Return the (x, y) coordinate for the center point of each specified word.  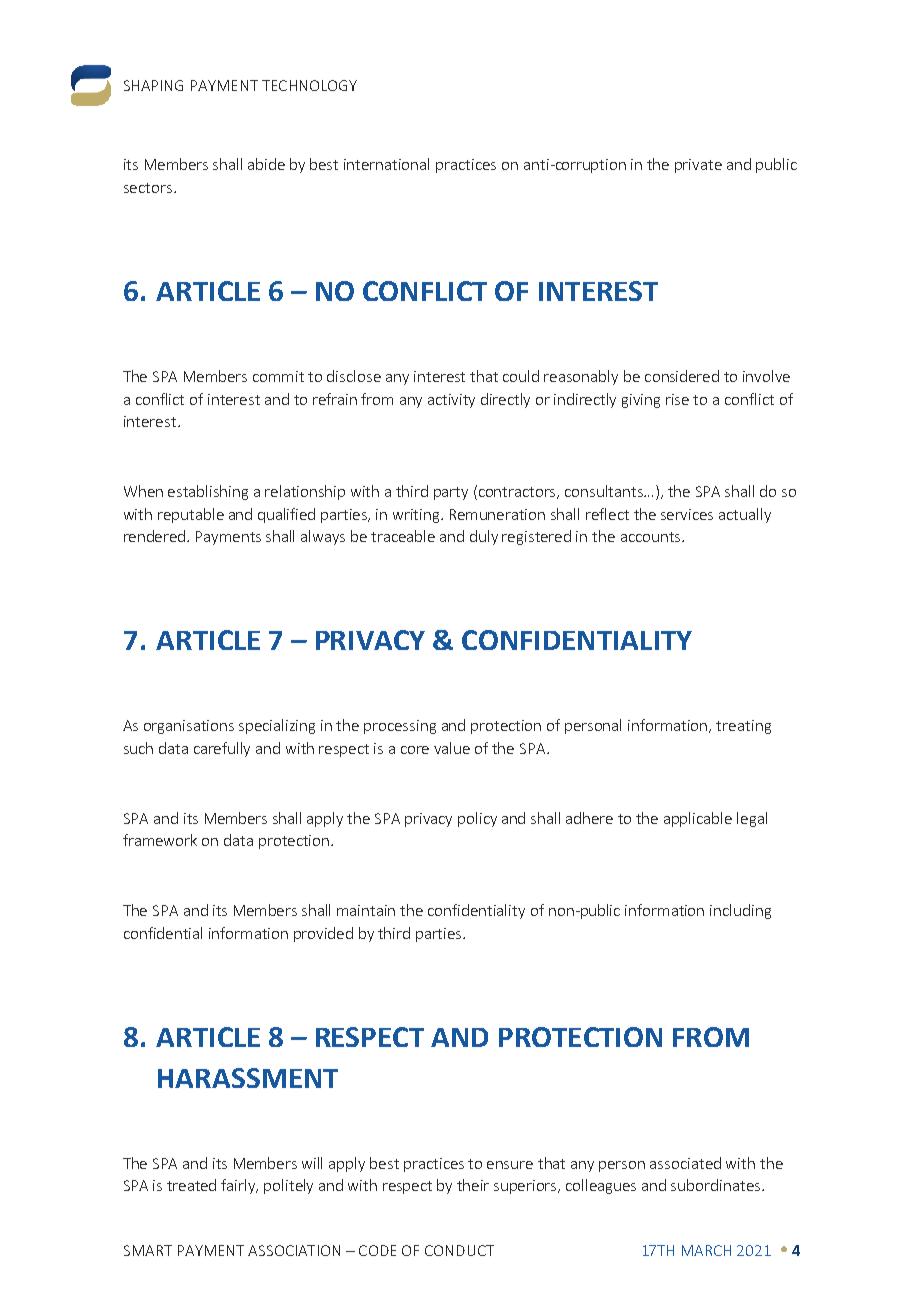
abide (266, 164)
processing (400, 727)
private (698, 166)
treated (191, 1185)
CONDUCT (459, 1250)
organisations (189, 727)
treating (743, 727)
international (386, 164)
